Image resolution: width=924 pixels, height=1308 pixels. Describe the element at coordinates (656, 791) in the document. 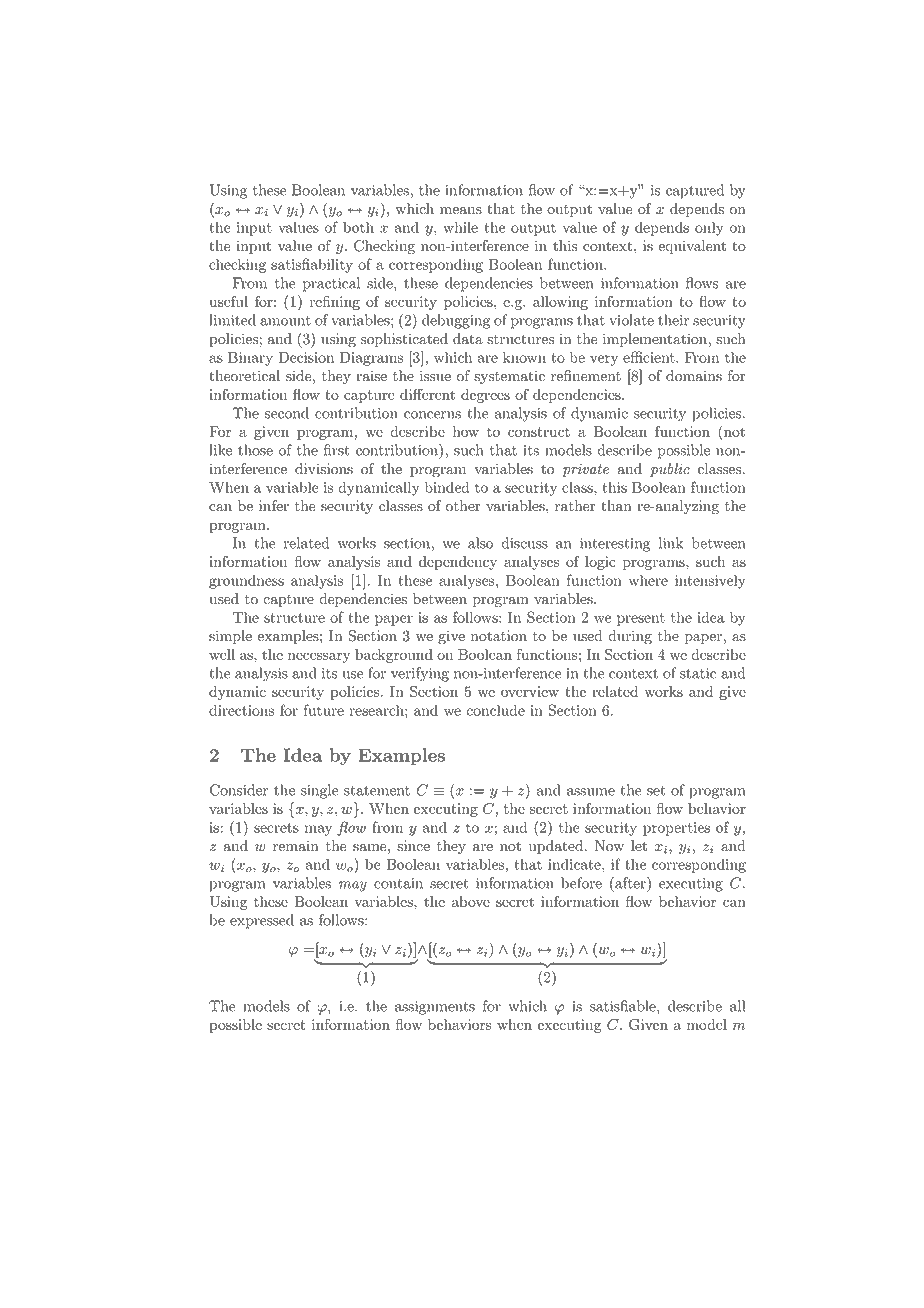

I see `set` at that location.
